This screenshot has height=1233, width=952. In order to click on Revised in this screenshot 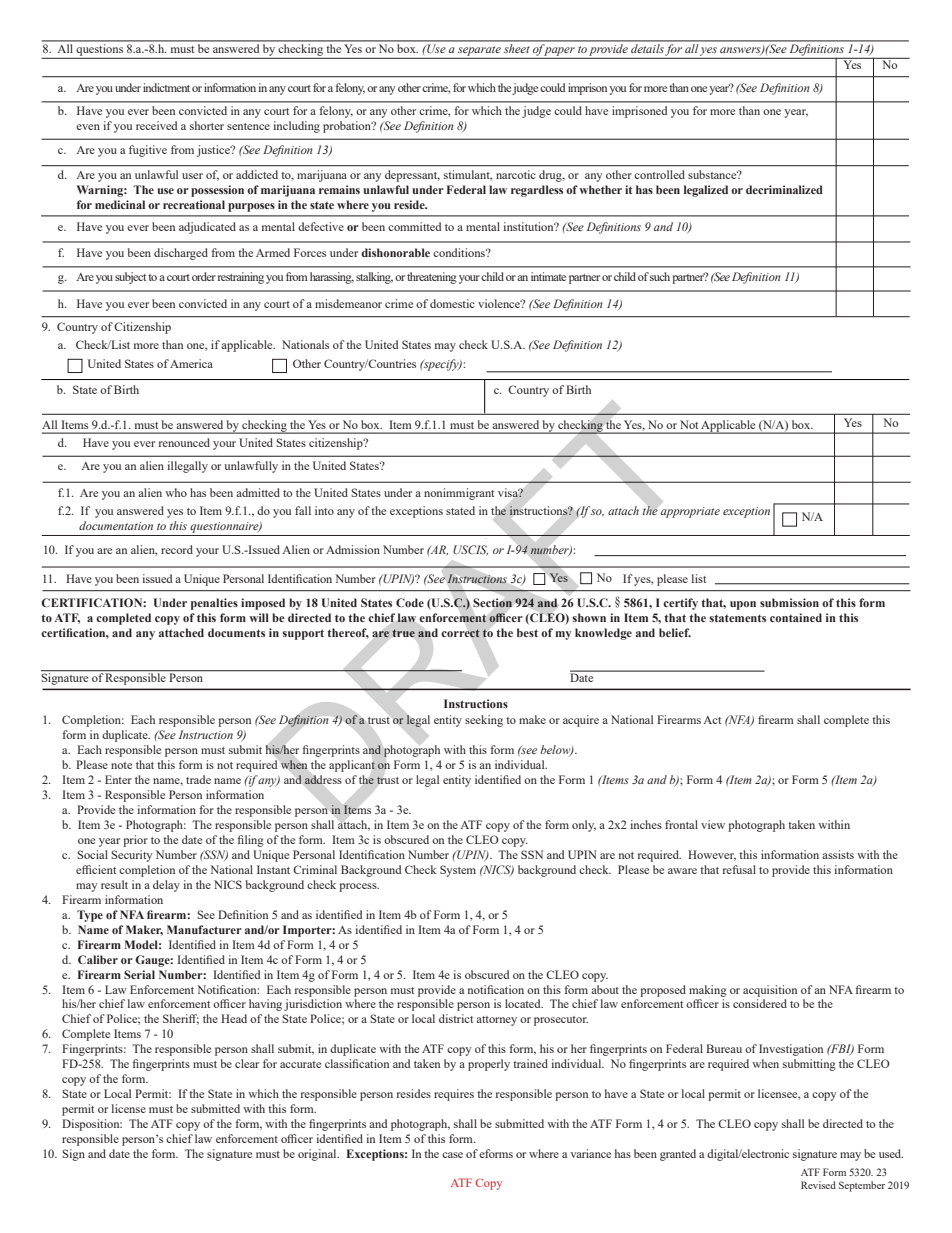, I will do `click(818, 1185)`.
